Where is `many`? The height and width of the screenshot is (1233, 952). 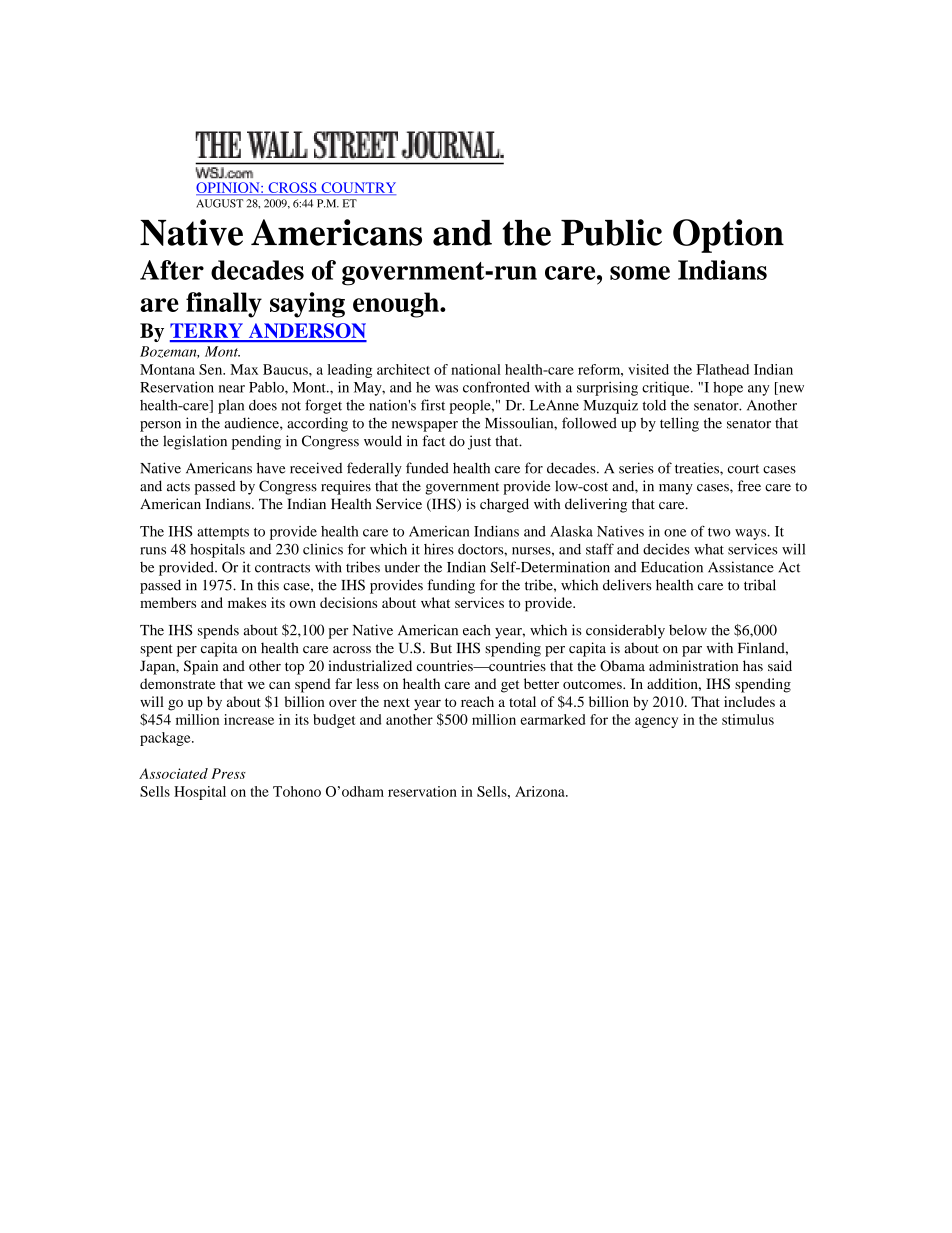
many is located at coordinates (676, 489).
